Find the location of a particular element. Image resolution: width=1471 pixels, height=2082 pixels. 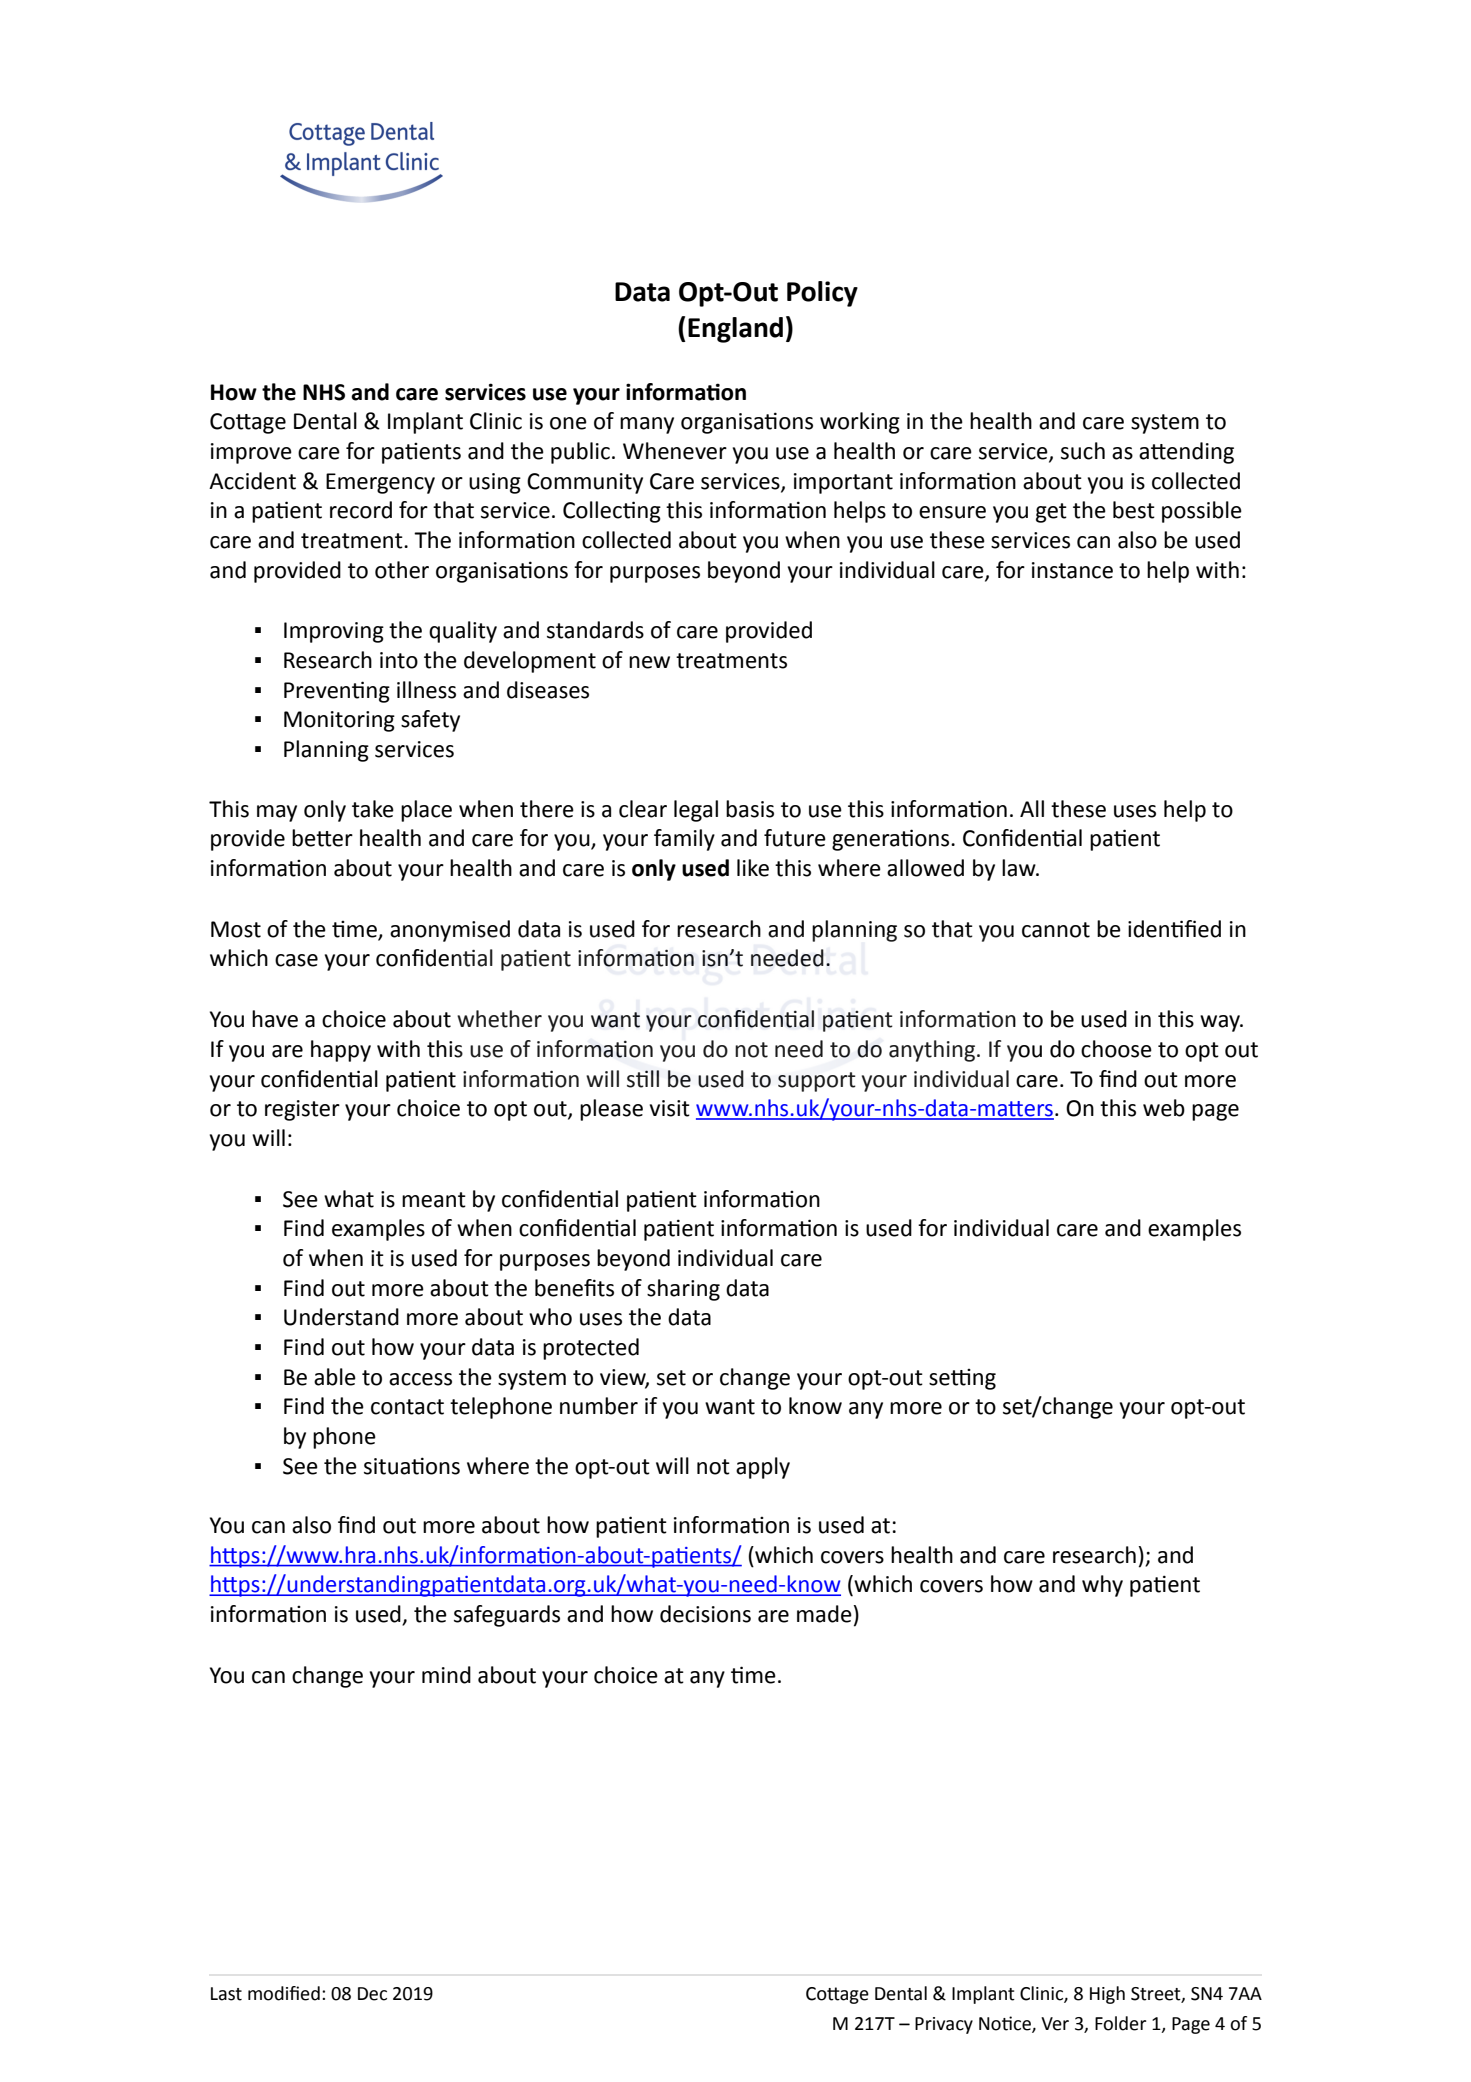

sharing is located at coordinates (683, 1290).
